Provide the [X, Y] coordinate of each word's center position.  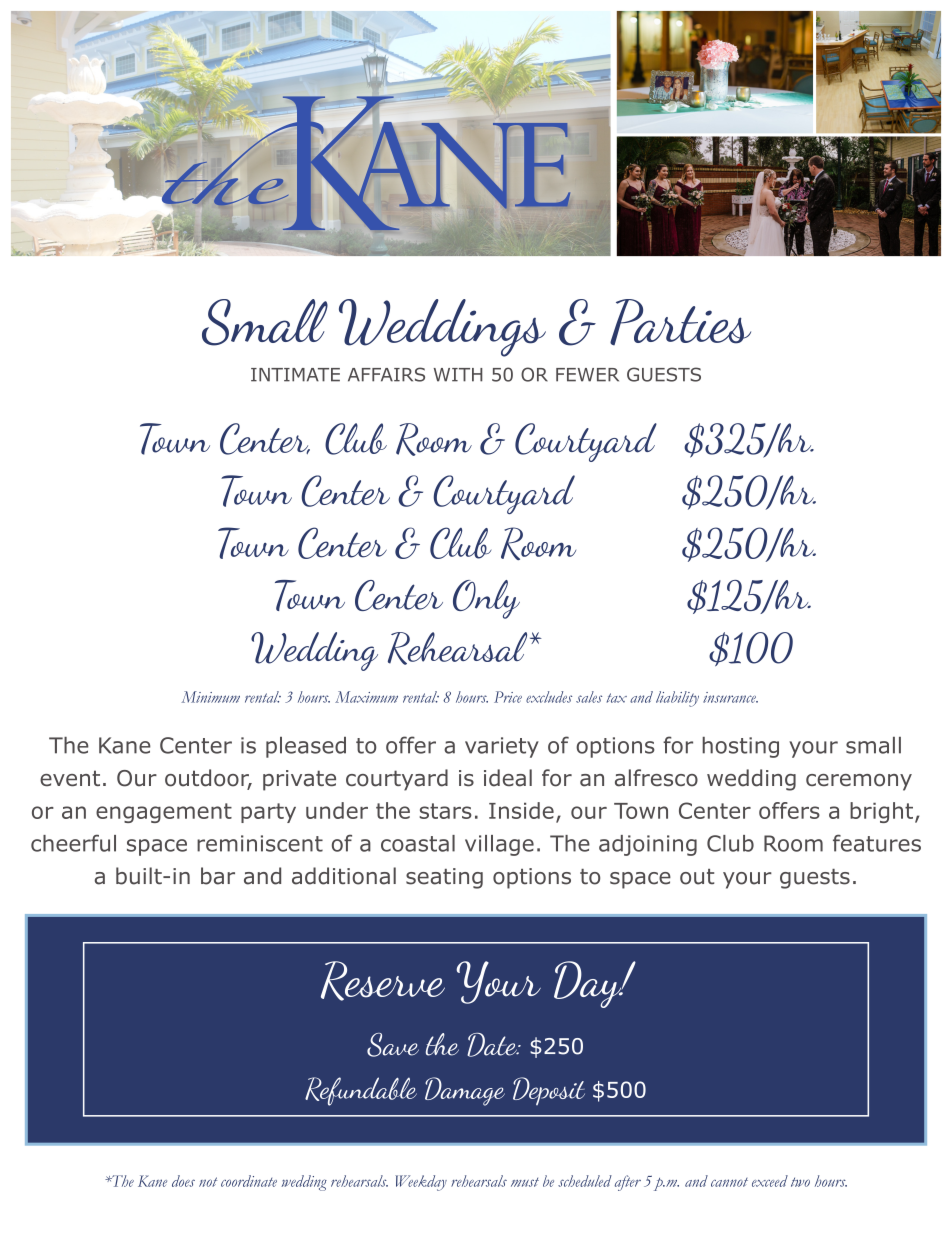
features [877, 843]
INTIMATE [295, 375]
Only [486, 599]
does [183, 1181]
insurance [730, 697]
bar [218, 876]
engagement [164, 813]
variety [502, 747]
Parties [680, 322]
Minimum [210, 697]
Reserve [383, 981]
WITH [458, 375]
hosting [740, 747]
